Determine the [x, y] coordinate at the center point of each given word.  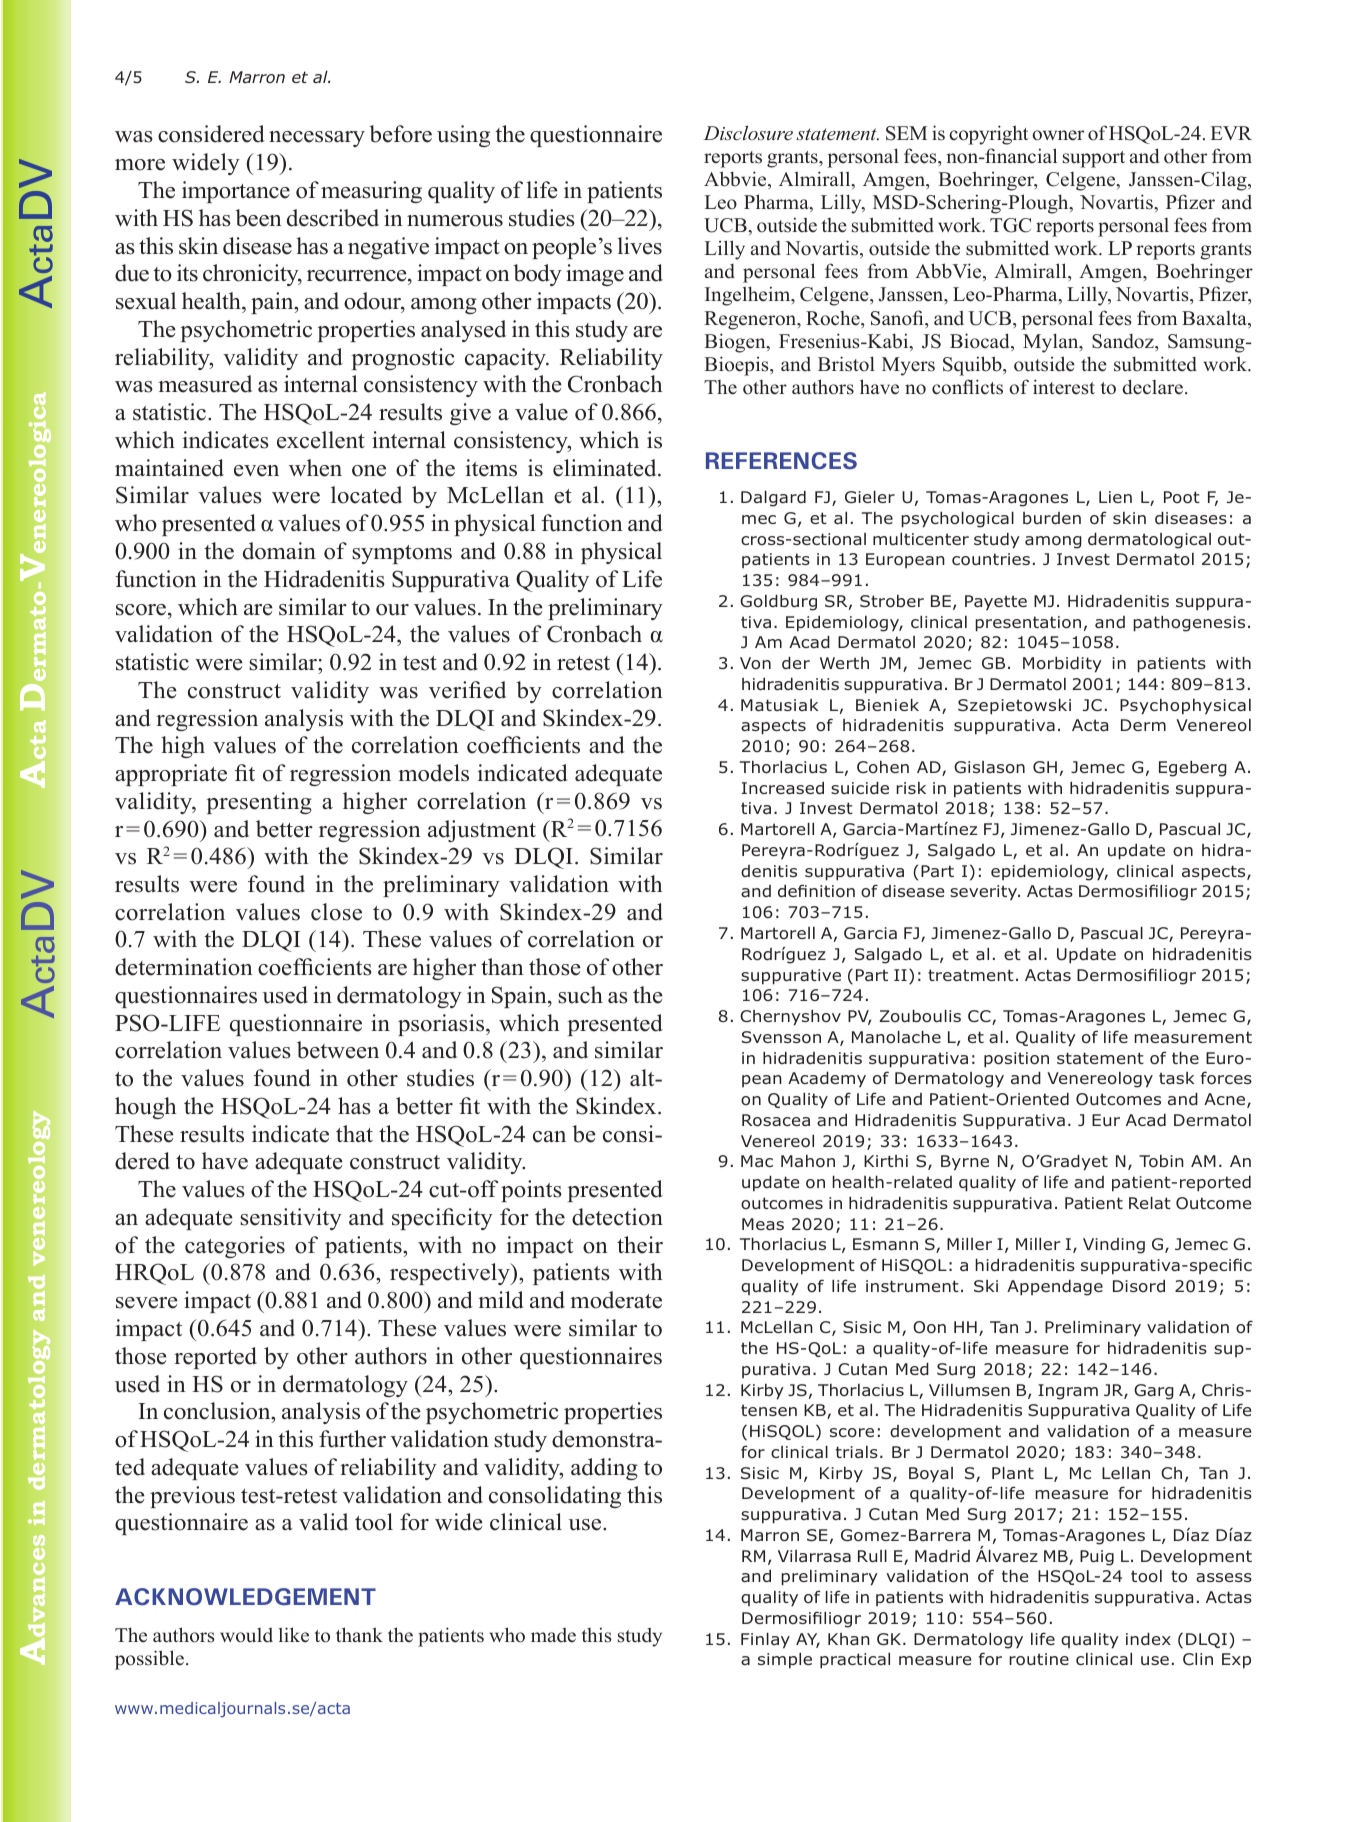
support [1094, 159]
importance [236, 192]
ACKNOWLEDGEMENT [245, 1597]
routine [1039, 1659]
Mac [757, 1161]
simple [785, 1661]
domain [279, 551]
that [354, 1133]
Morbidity [1062, 665]
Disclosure [748, 133]
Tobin [1161, 1161]
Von [755, 663]
